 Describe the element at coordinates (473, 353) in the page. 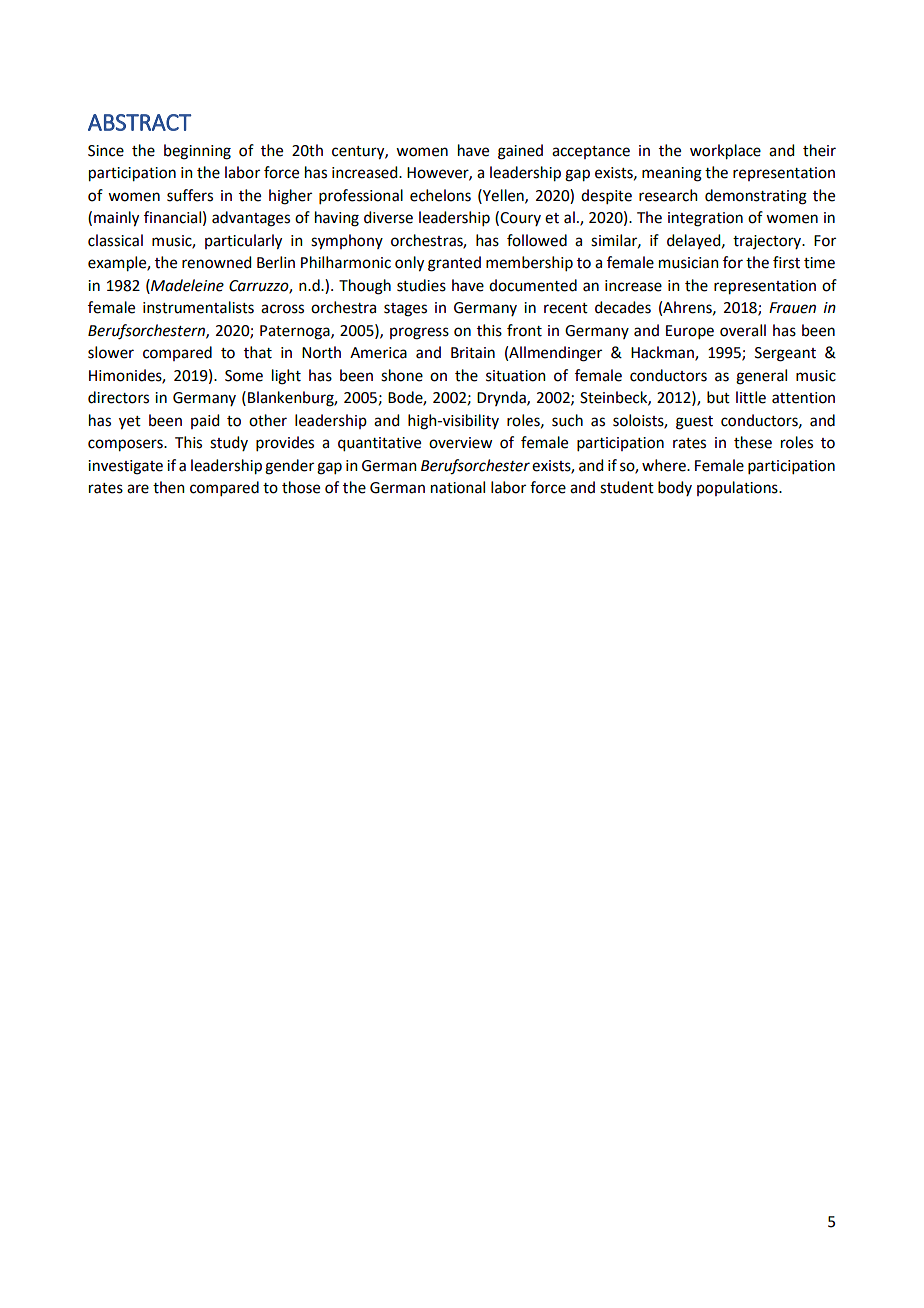

I see `Britain` at that location.
